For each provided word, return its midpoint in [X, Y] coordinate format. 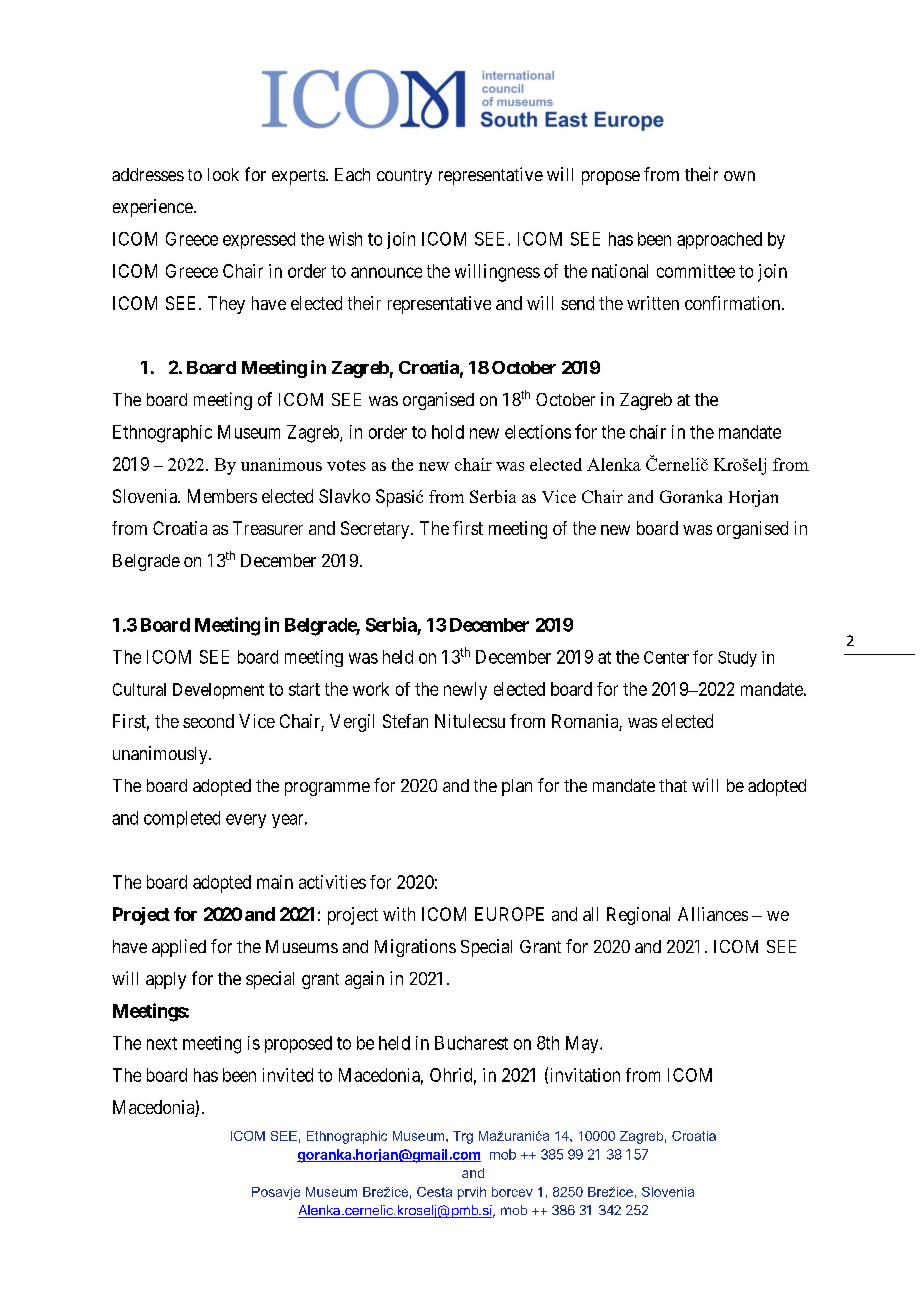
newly [465, 691]
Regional [638, 916]
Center [666, 657]
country [404, 177]
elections [538, 432]
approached [719, 240]
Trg [463, 1137]
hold [448, 432]
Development [218, 691]
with [399, 914]
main [275, 882]
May [583, 1044]
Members [222, 496]
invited [288, 1075]
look [223, 174]
